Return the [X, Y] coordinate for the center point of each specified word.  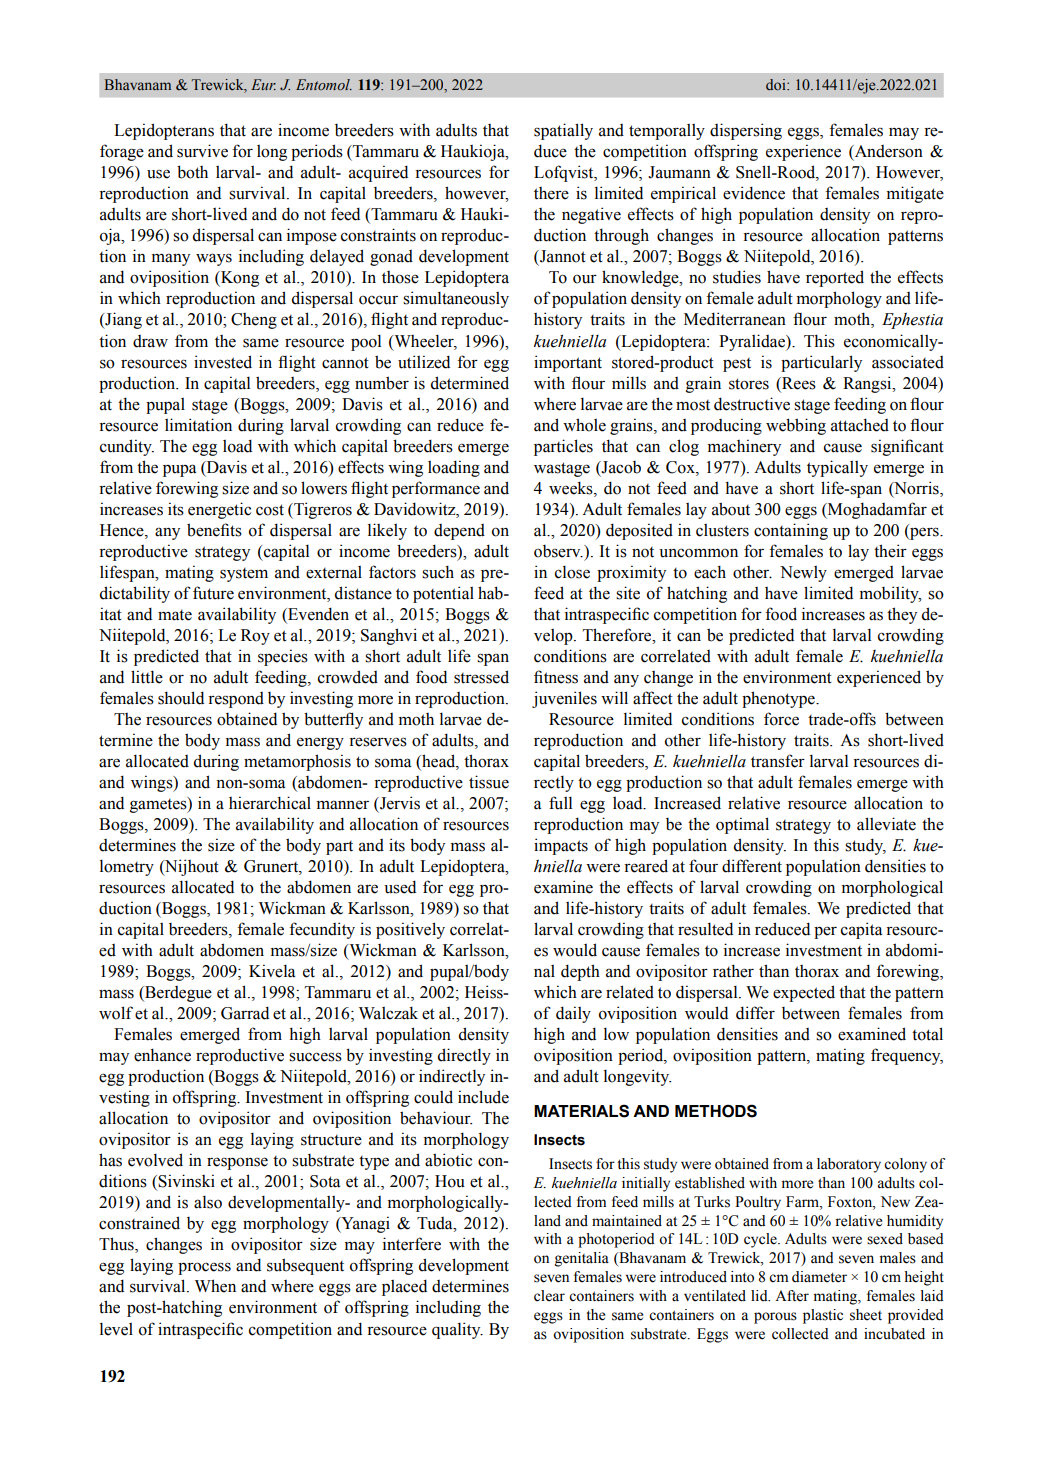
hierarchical [270, 803]
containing [791, 531]
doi [777, 85]
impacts [561, 846]
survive [202, 151]
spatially [563, 131]
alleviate [886, 824]
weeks [572, 488]
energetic [219, 510]
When [215, 1286]
